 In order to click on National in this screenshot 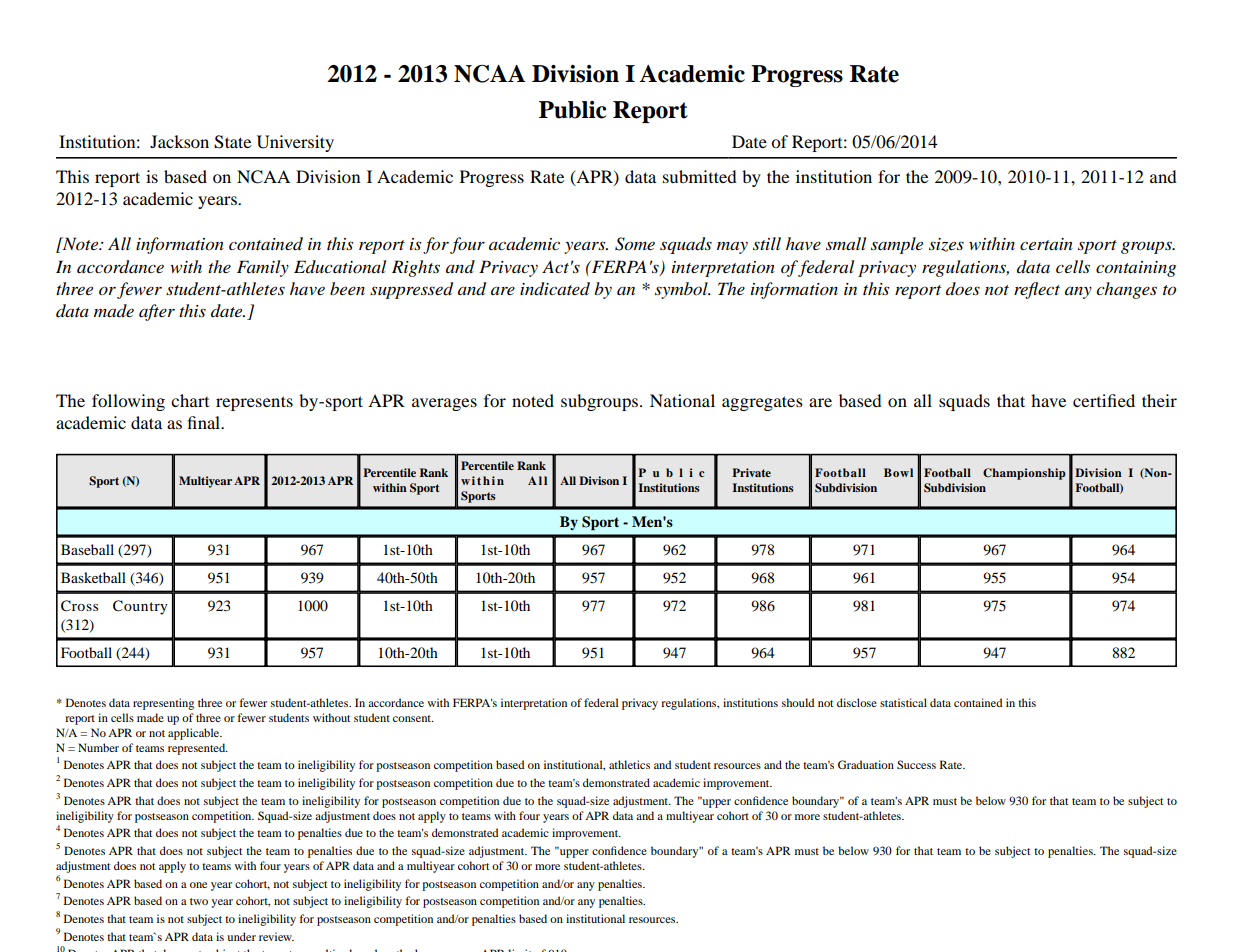, I will do `click(682, 400)`.
